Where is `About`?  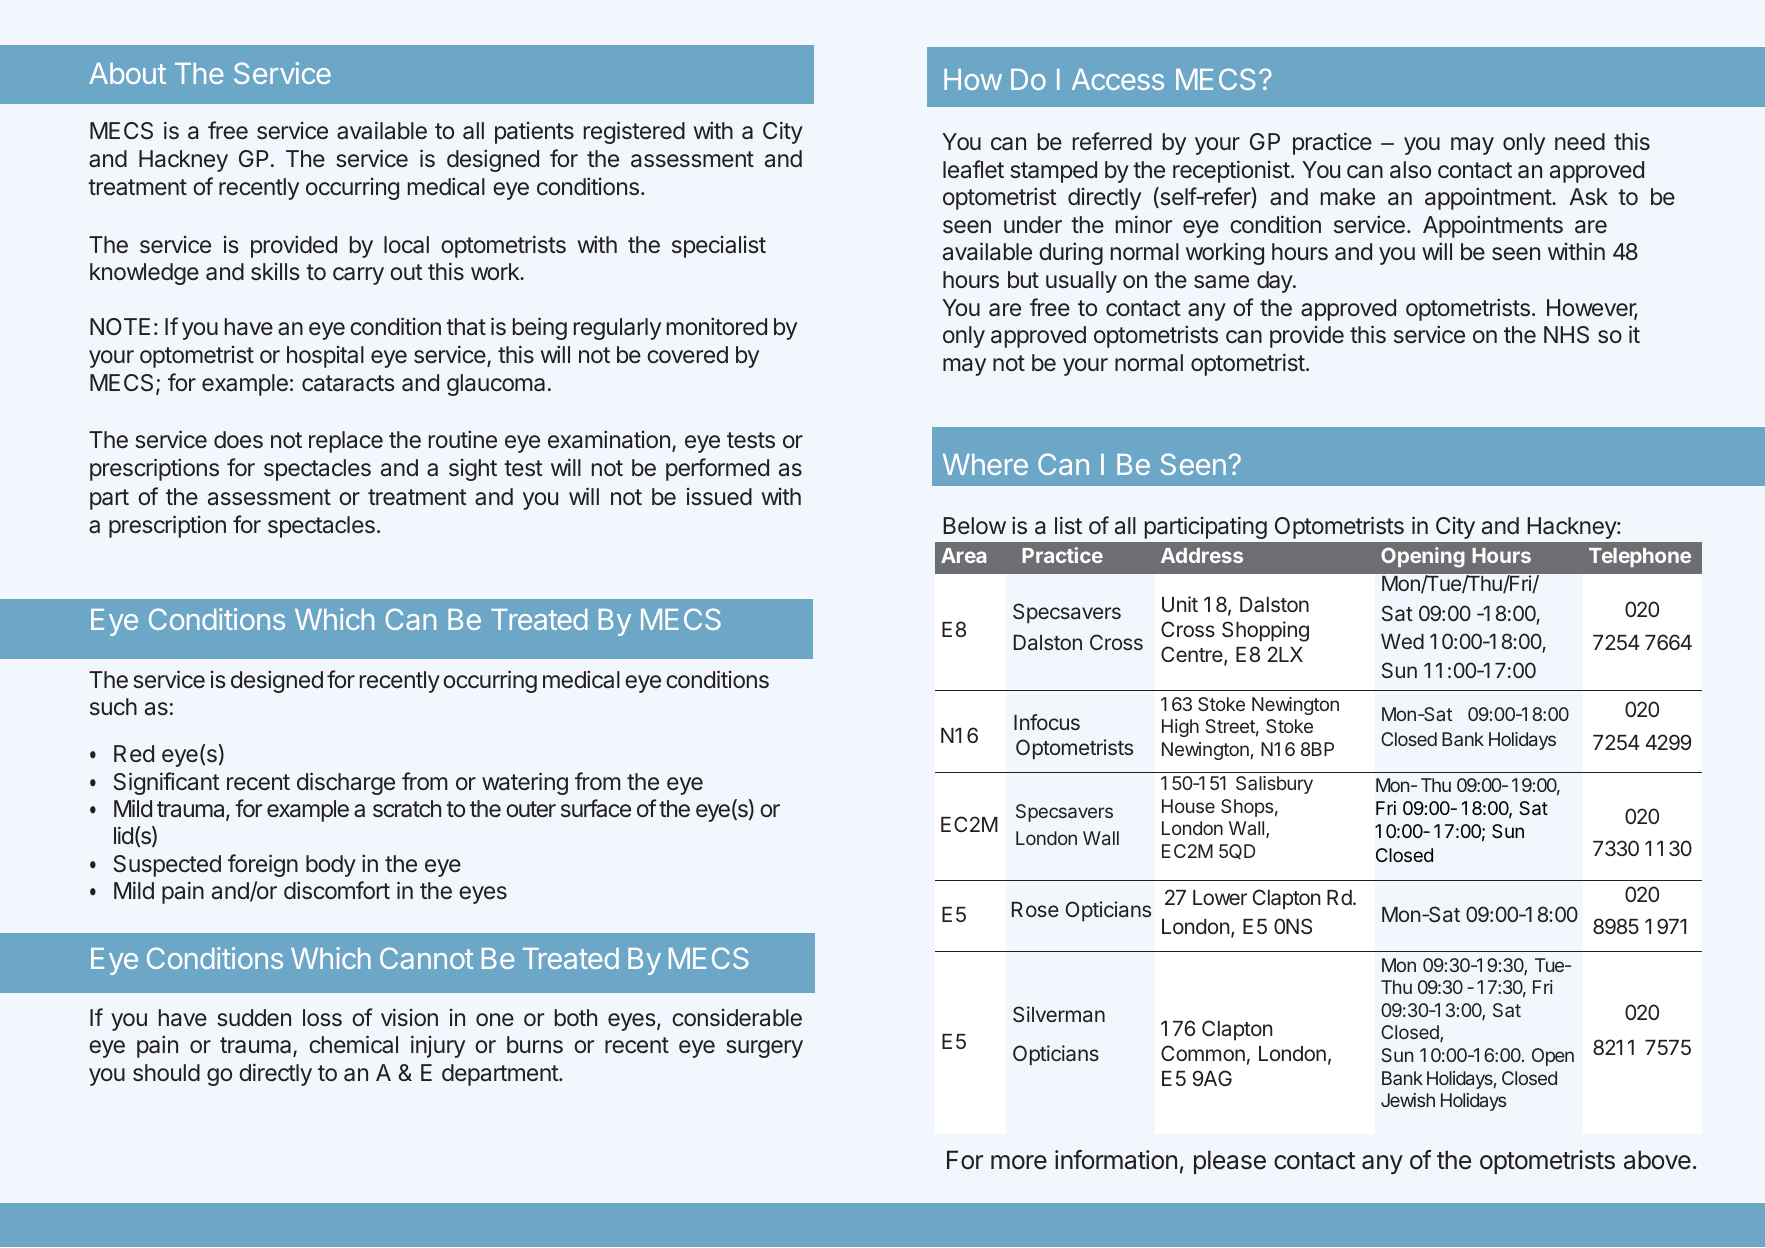
About is located at coordinates (127, 73).
